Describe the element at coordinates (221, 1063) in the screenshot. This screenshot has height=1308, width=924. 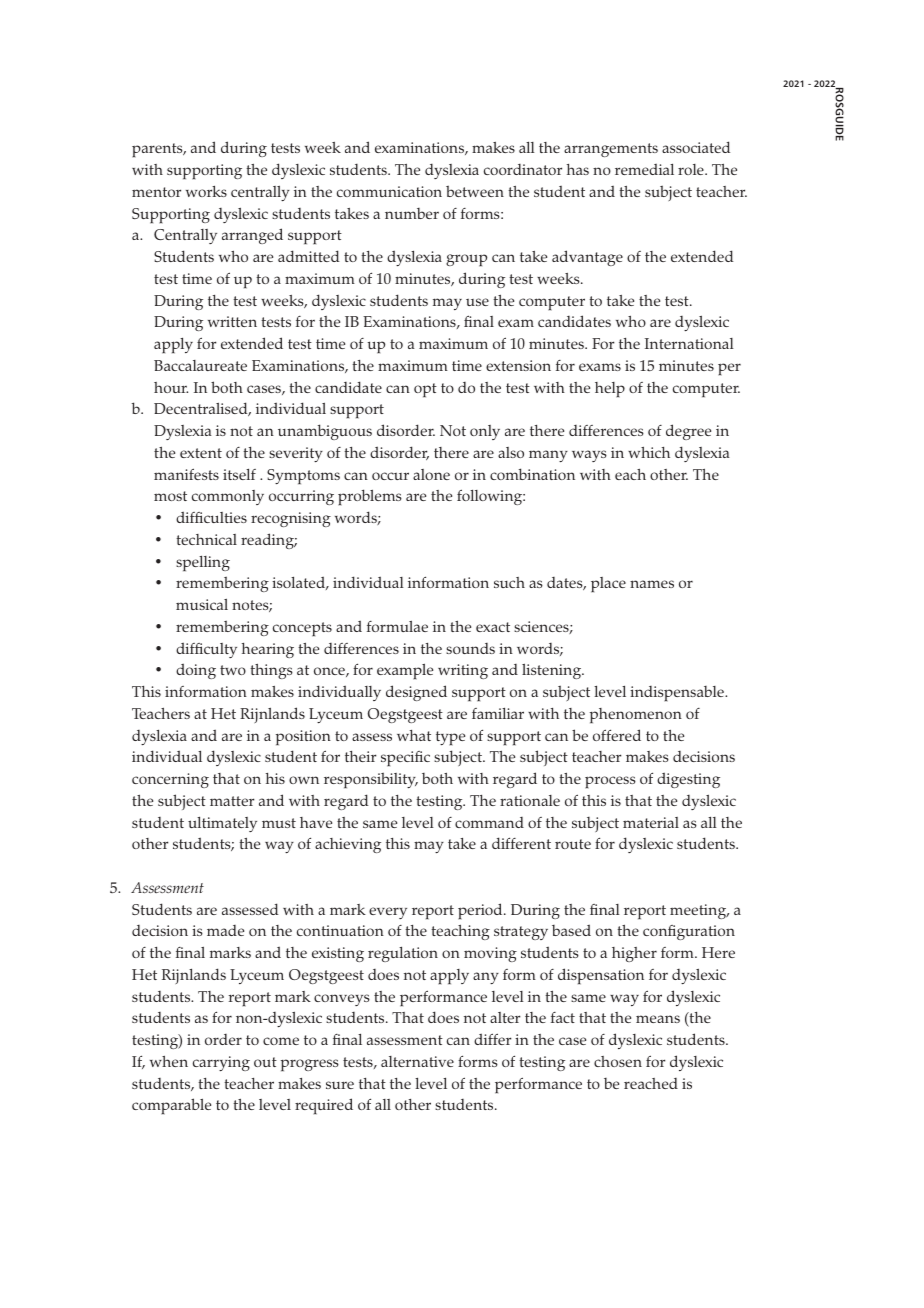
I see `carrying` at that location.
